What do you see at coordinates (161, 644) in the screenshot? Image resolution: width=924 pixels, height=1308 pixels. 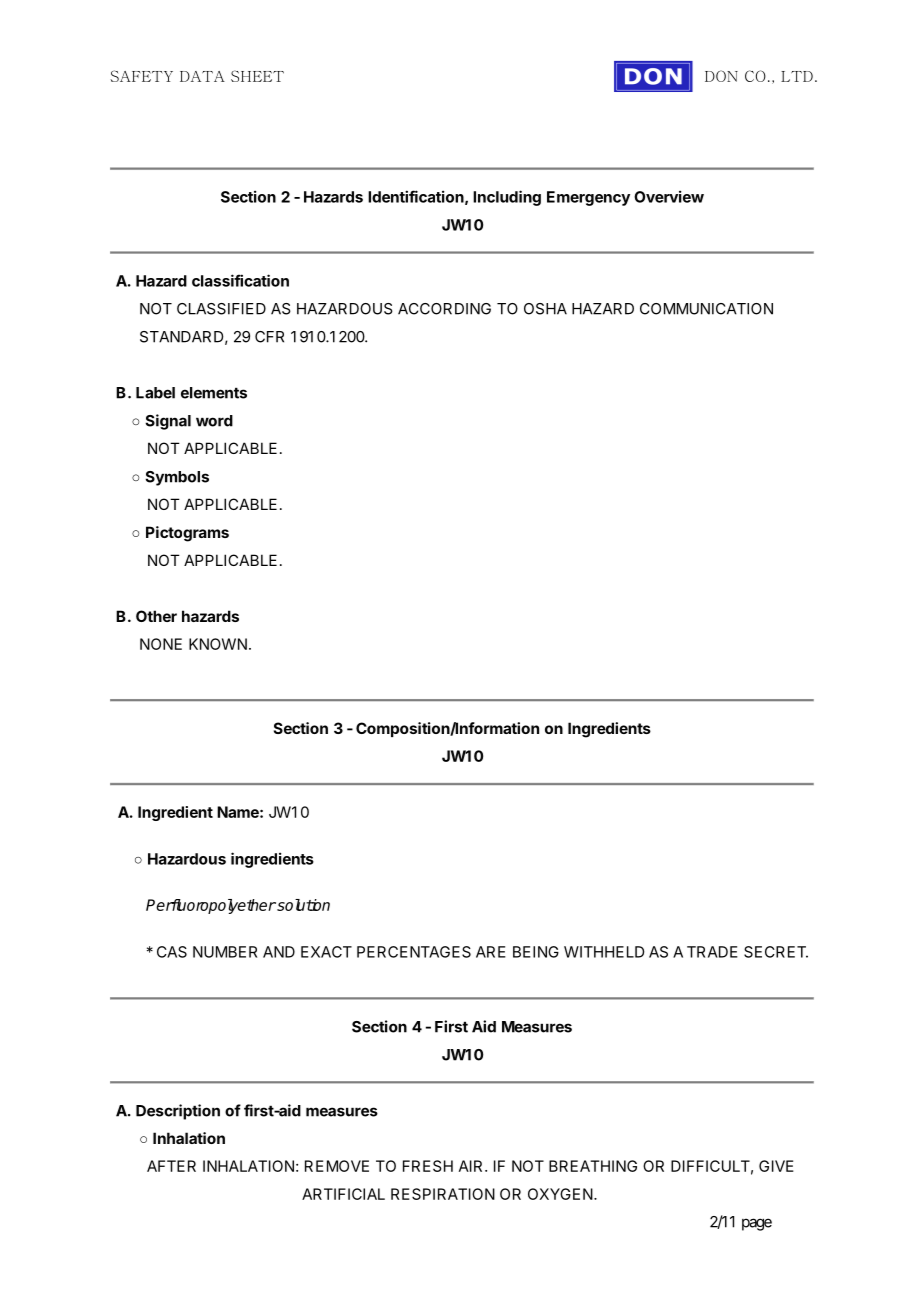 I see `NONE` at bounding box center [161, 644].
